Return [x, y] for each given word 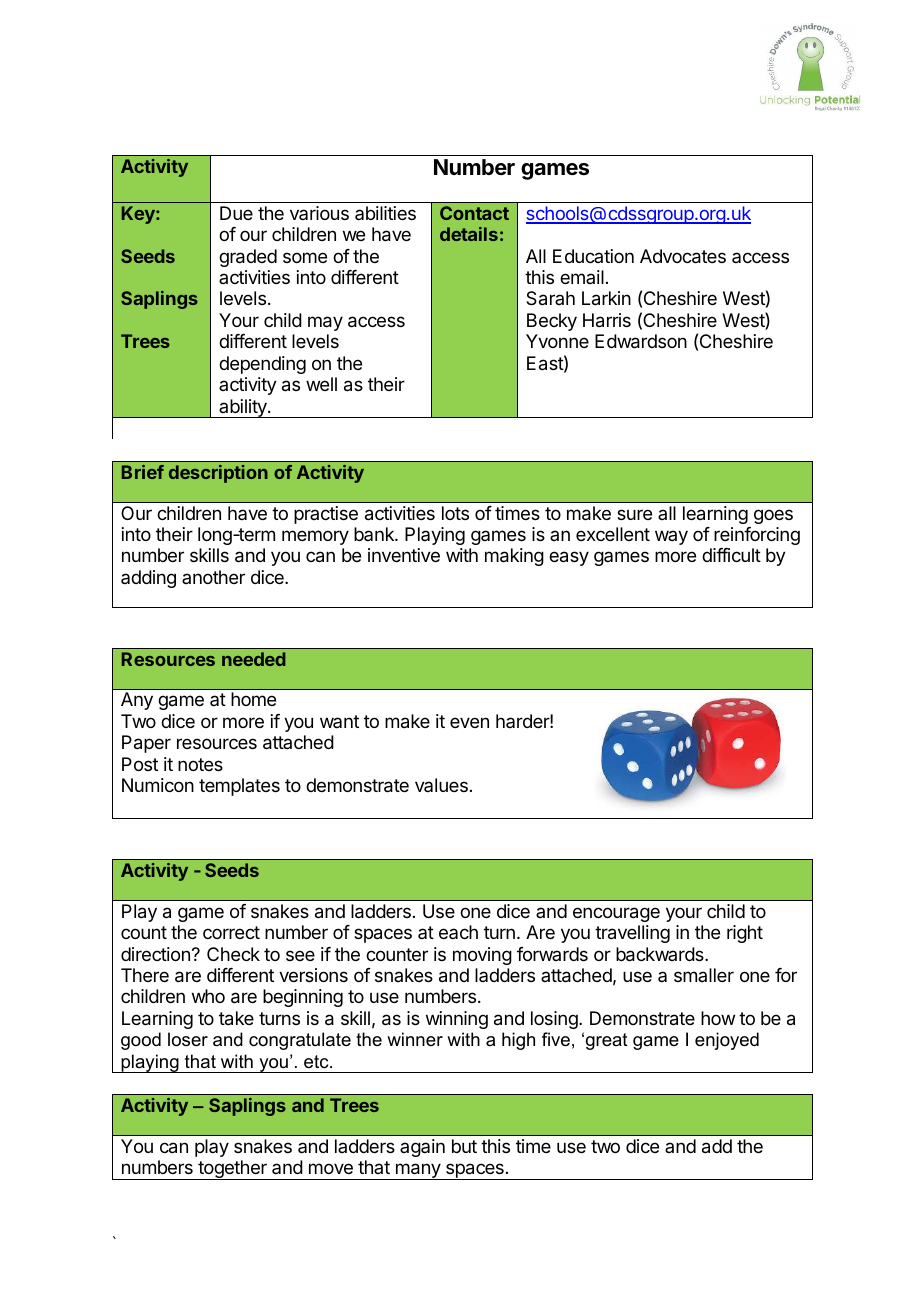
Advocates [683, 256]
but [464, 1146]
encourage [616, 914]
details [469, 234]
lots [455, 513]
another [213, 577]
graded [248, 258]
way [671, 537]
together [232, 1170]
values [441, 785]
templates [239, 787]
